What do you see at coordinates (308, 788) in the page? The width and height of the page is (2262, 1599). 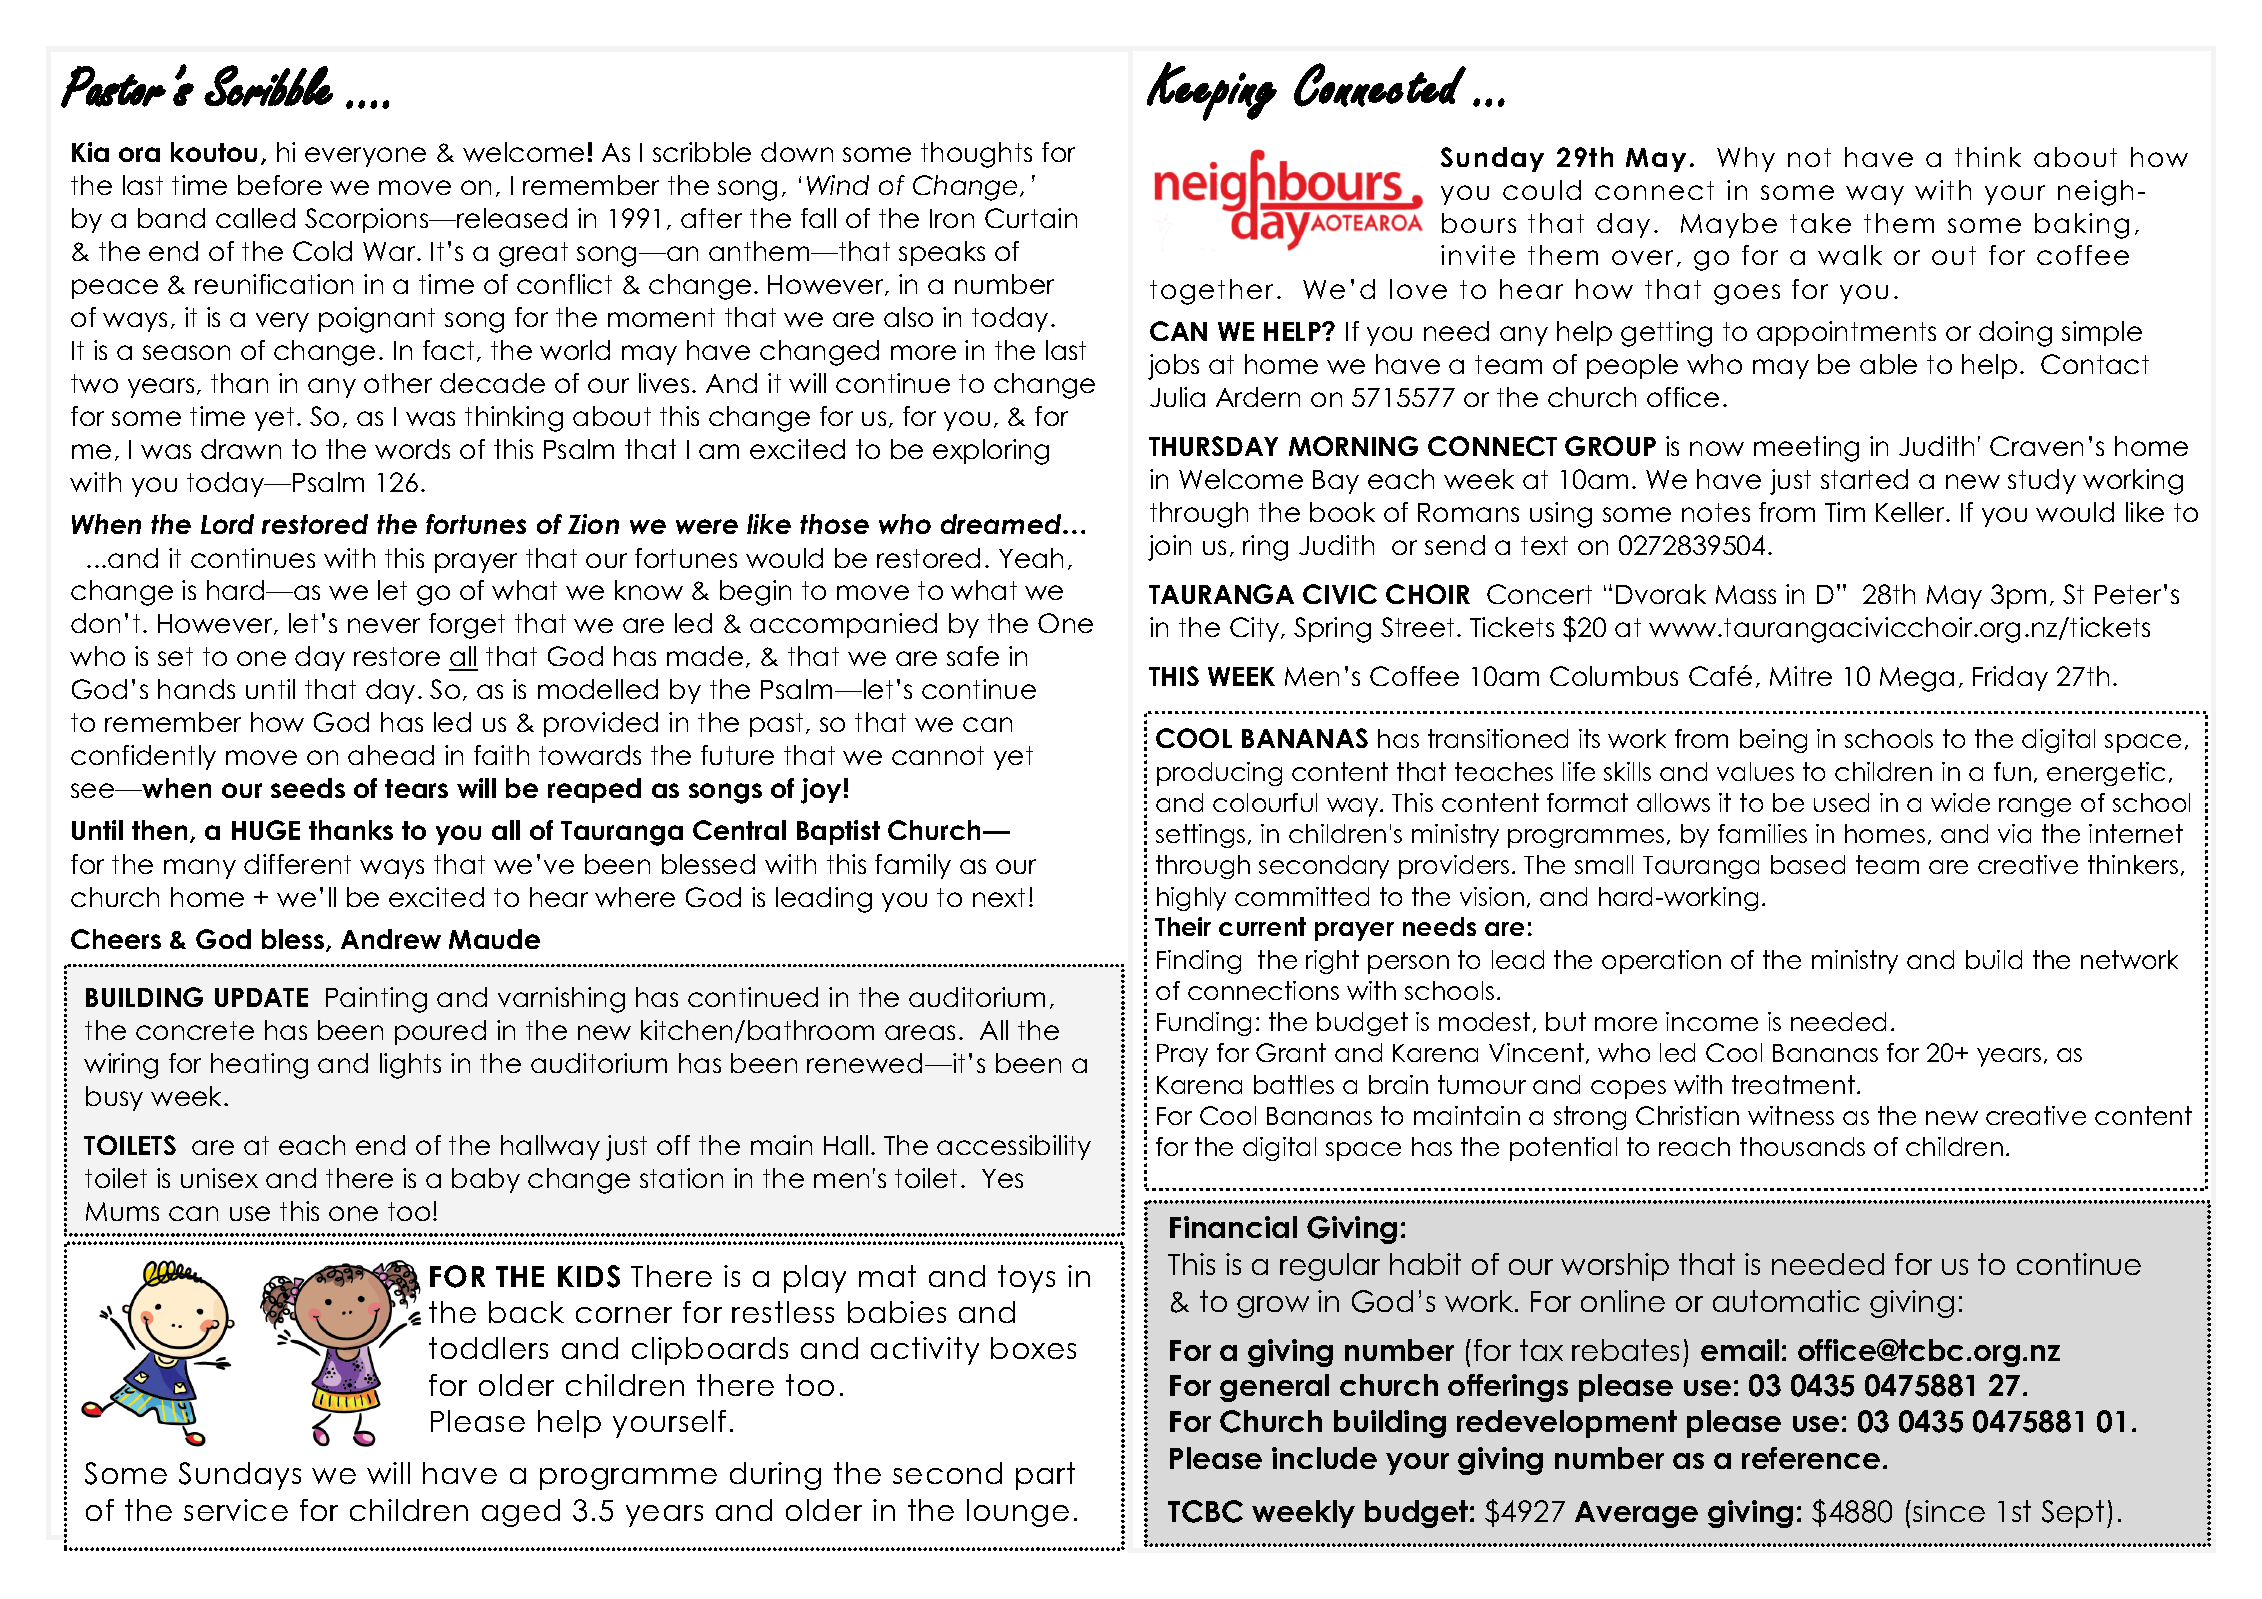 I see `seeds` at bounding box center [308, 788].
